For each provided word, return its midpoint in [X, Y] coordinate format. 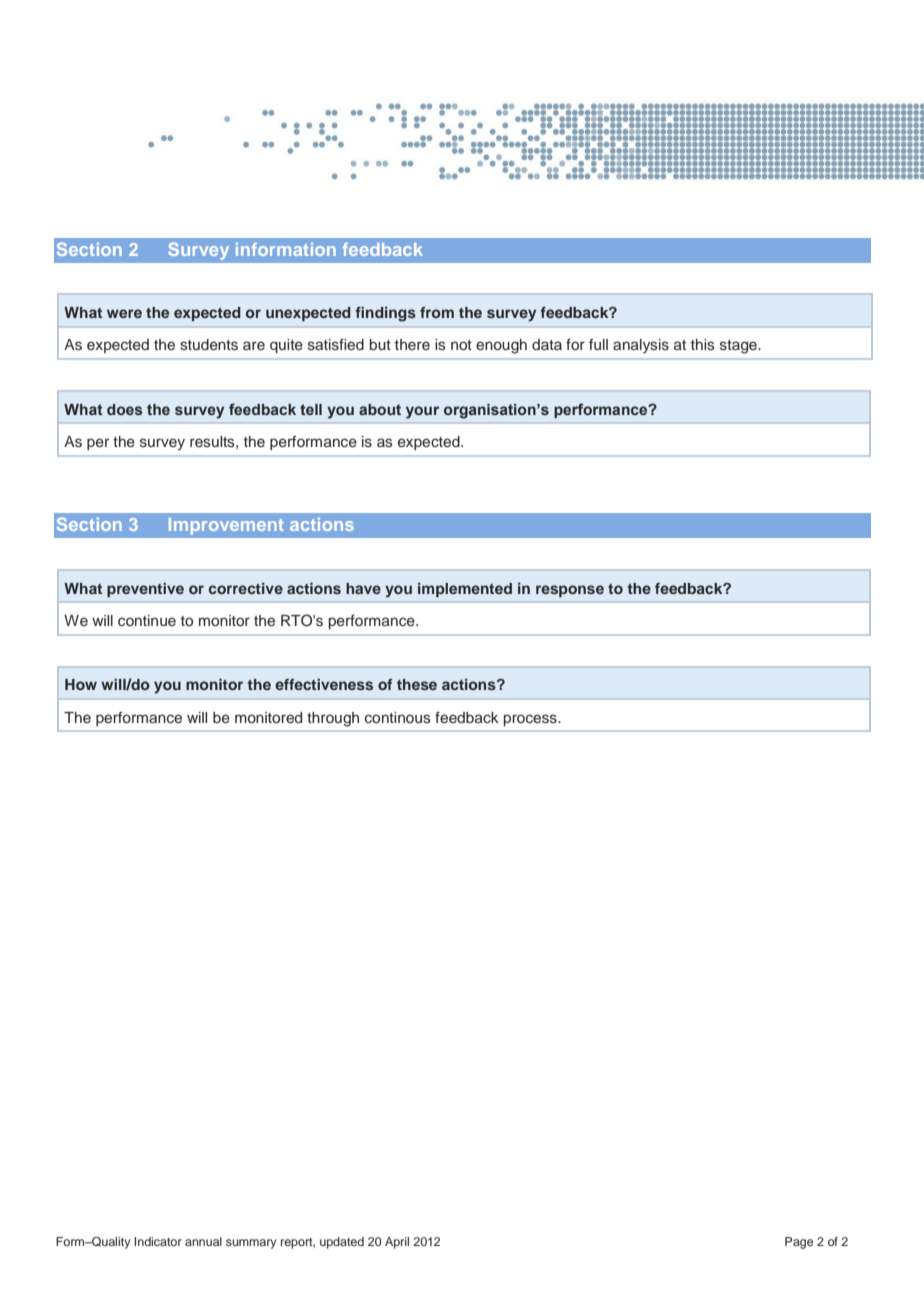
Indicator [158, 1241]
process [531, 720]
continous [398, 718]
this [703, 345]
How [81, 684]
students [209, 345]
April [397, 1243]
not [461, 345]
